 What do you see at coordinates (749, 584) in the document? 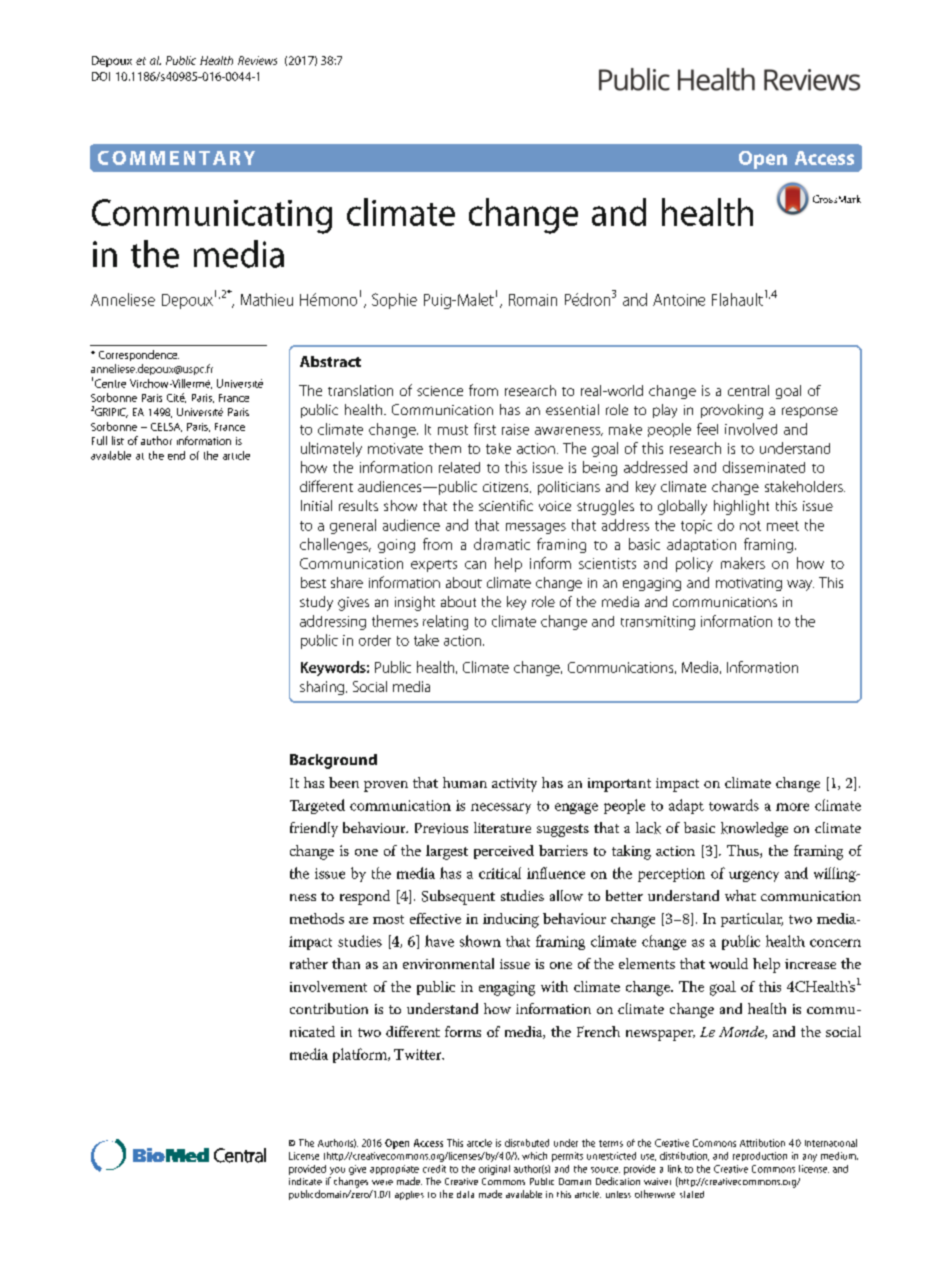
I see `motivating` at bounding box center [749, 584].
